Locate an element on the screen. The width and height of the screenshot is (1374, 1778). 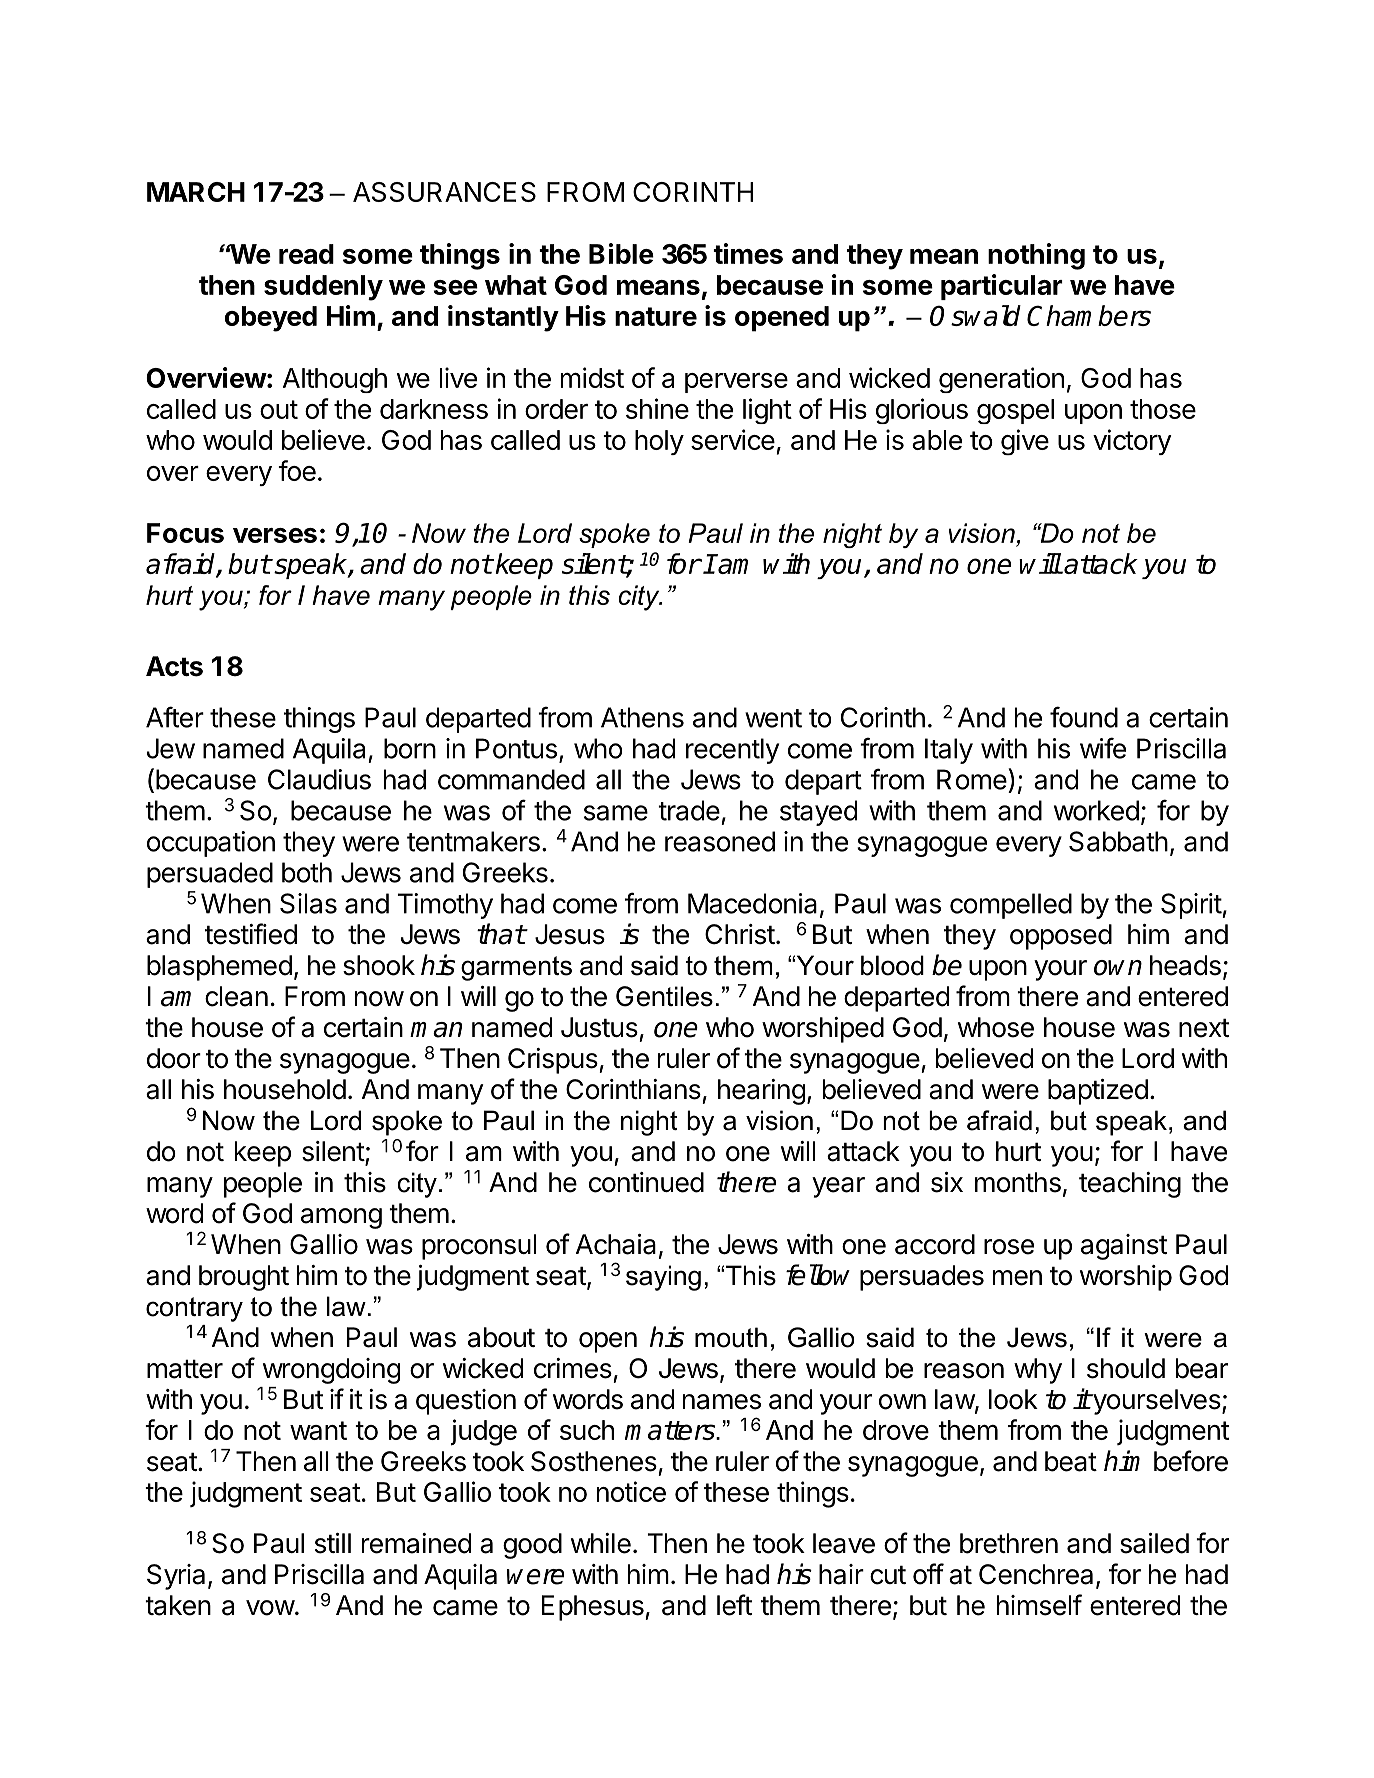
read is located at coordinates (306, 254).
